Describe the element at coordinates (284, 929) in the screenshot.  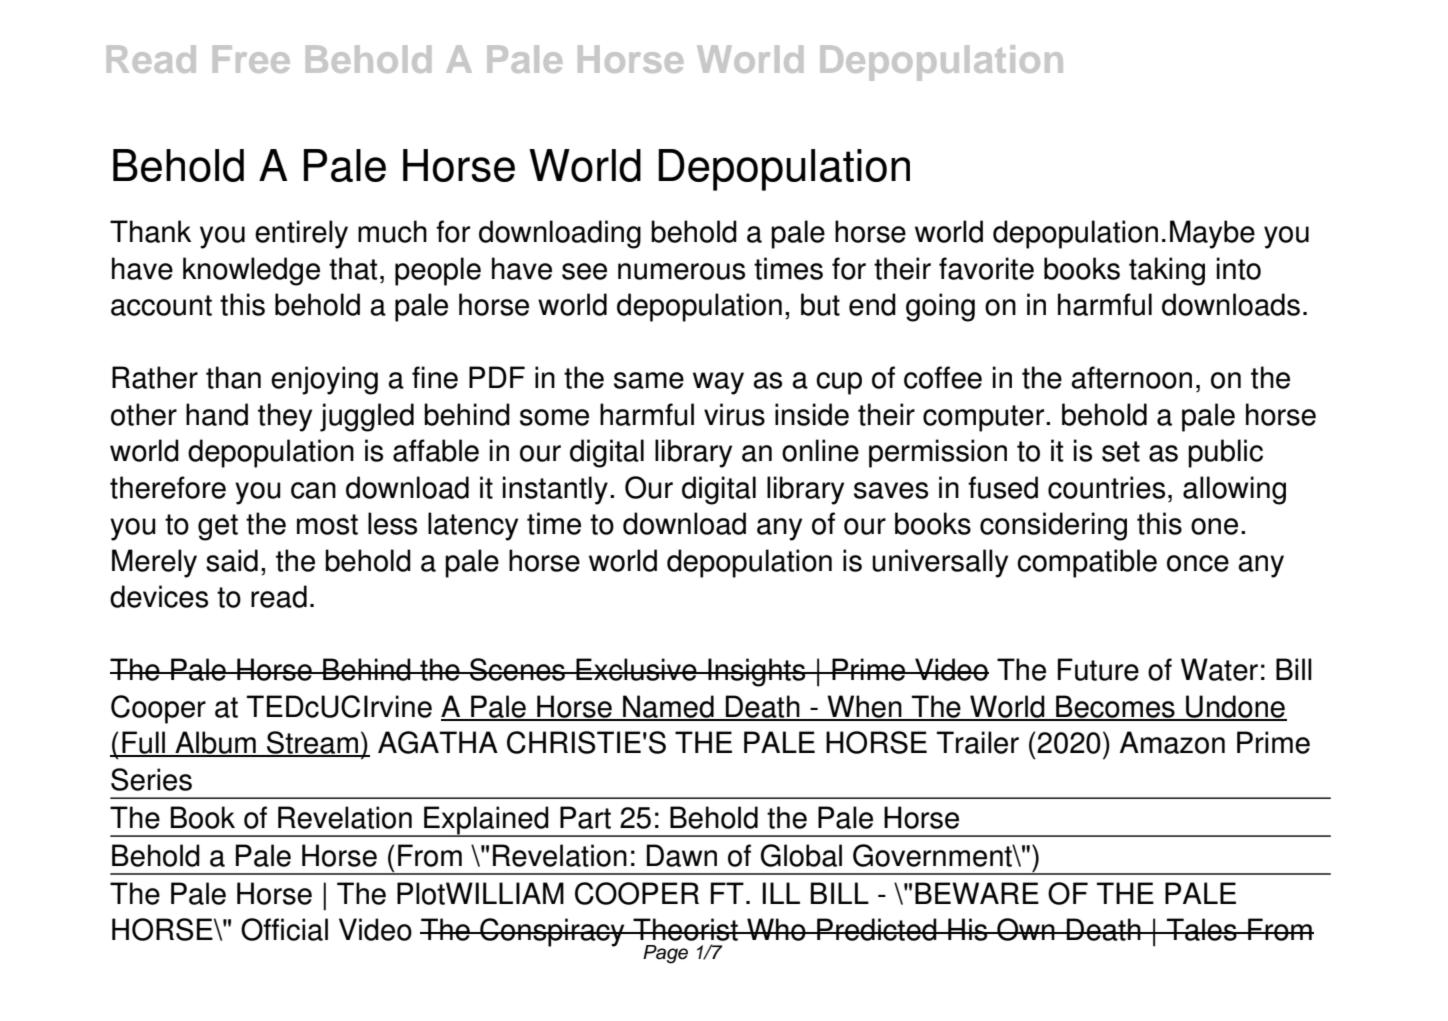
I see `Official` at that location.
